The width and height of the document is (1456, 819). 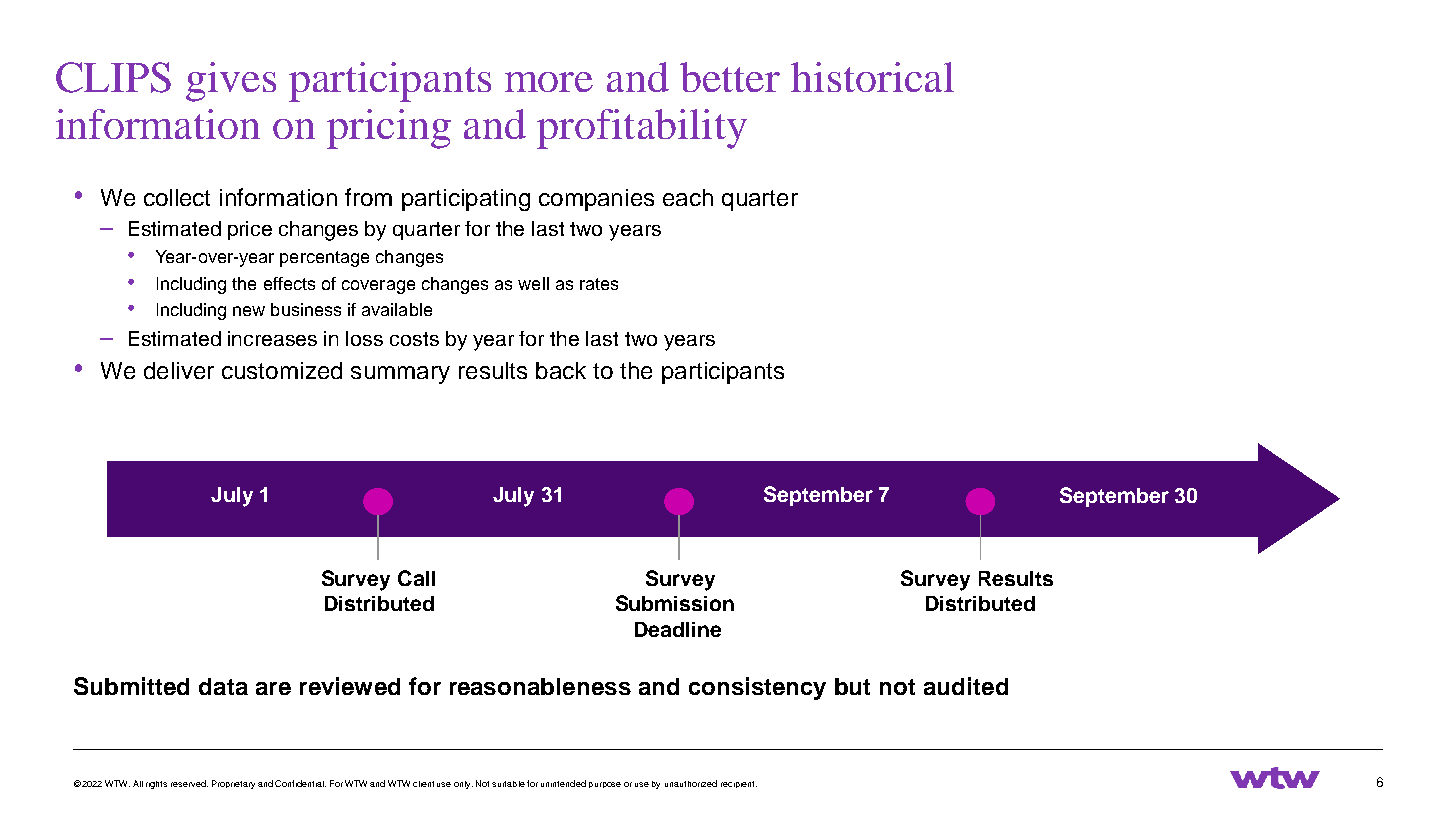 I want to click on Deadline, so click(x=678, y=629).
